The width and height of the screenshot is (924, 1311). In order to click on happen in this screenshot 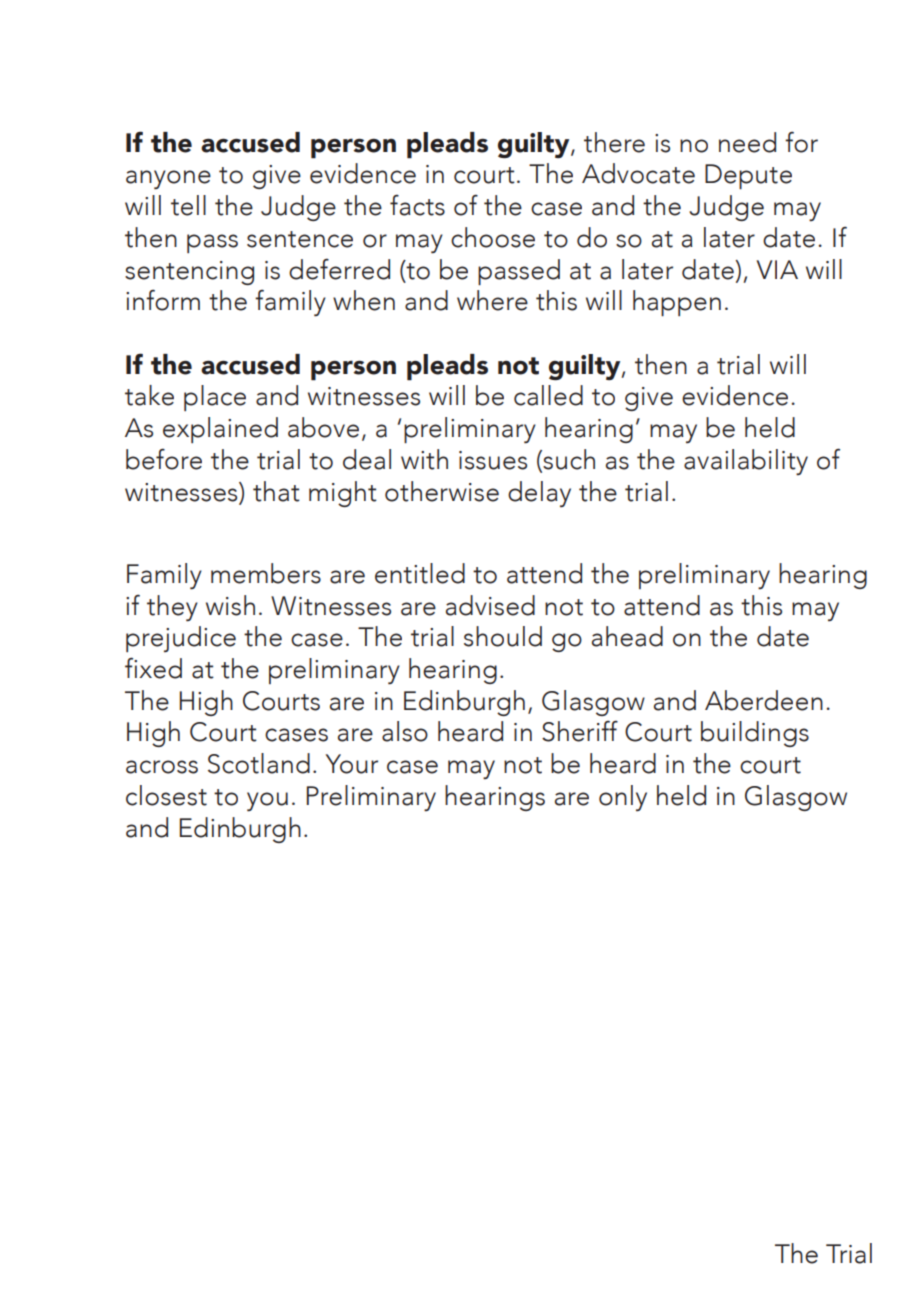, I will do `click(677, 303)`.
